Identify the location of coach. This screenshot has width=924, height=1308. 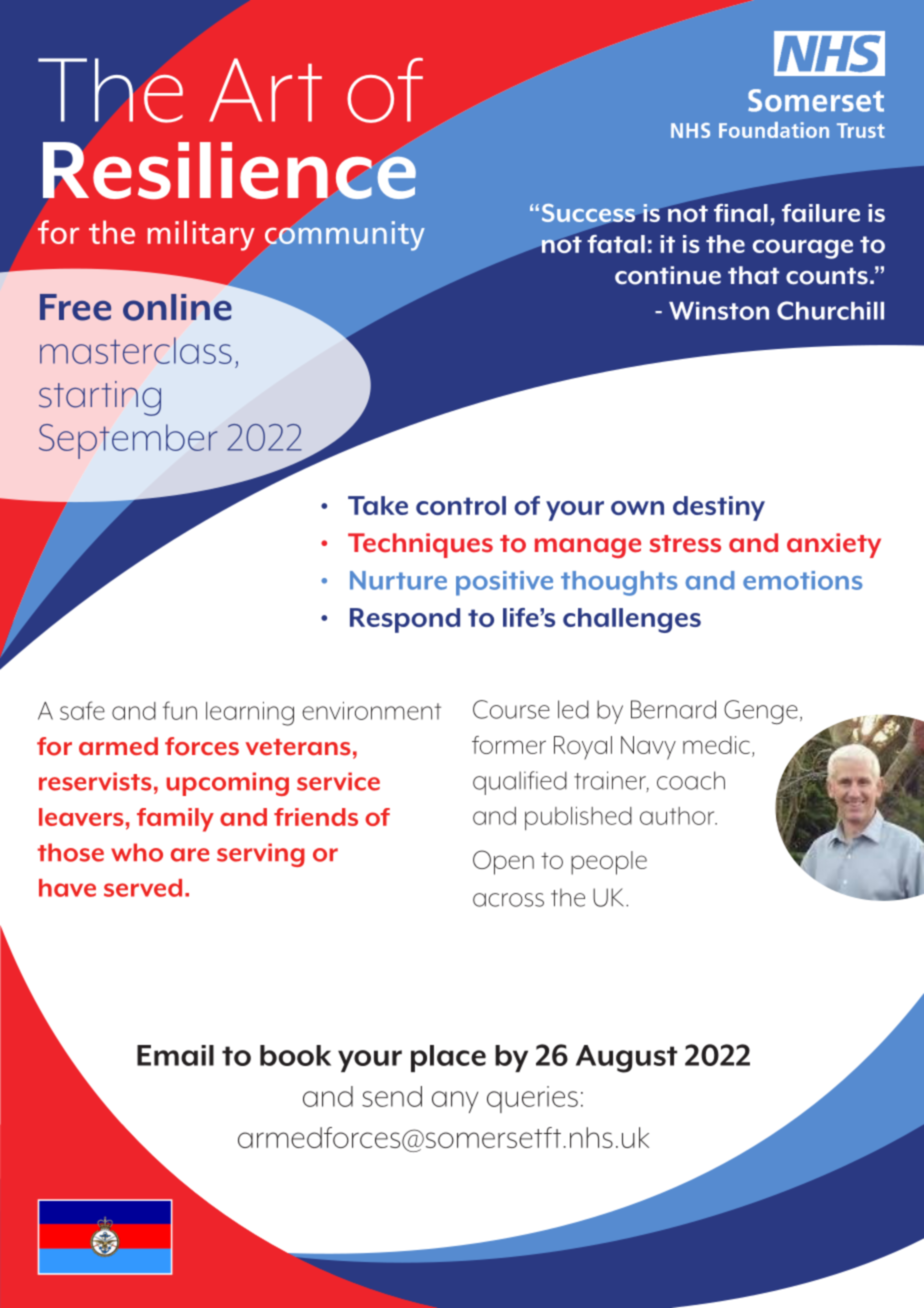
(691, 780).
